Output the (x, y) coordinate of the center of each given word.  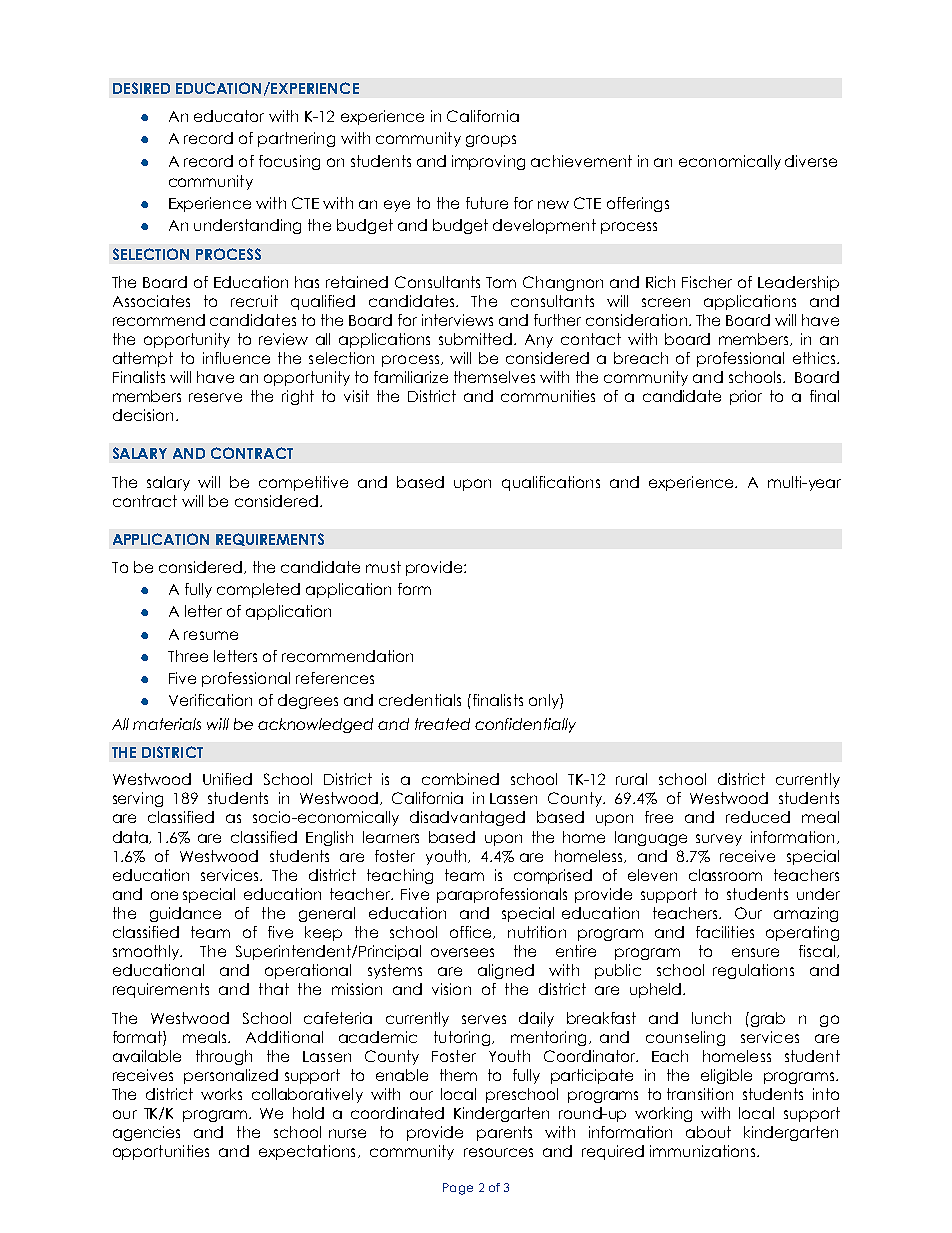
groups (491, 141)
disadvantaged (467, 818)
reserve (215, 397)
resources (498, 1152)
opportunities (161, 1152)
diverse (811, 161)
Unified (227, 779)
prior (746, 397)
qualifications (551, 483)
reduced (758, 817)
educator (229, 116)
